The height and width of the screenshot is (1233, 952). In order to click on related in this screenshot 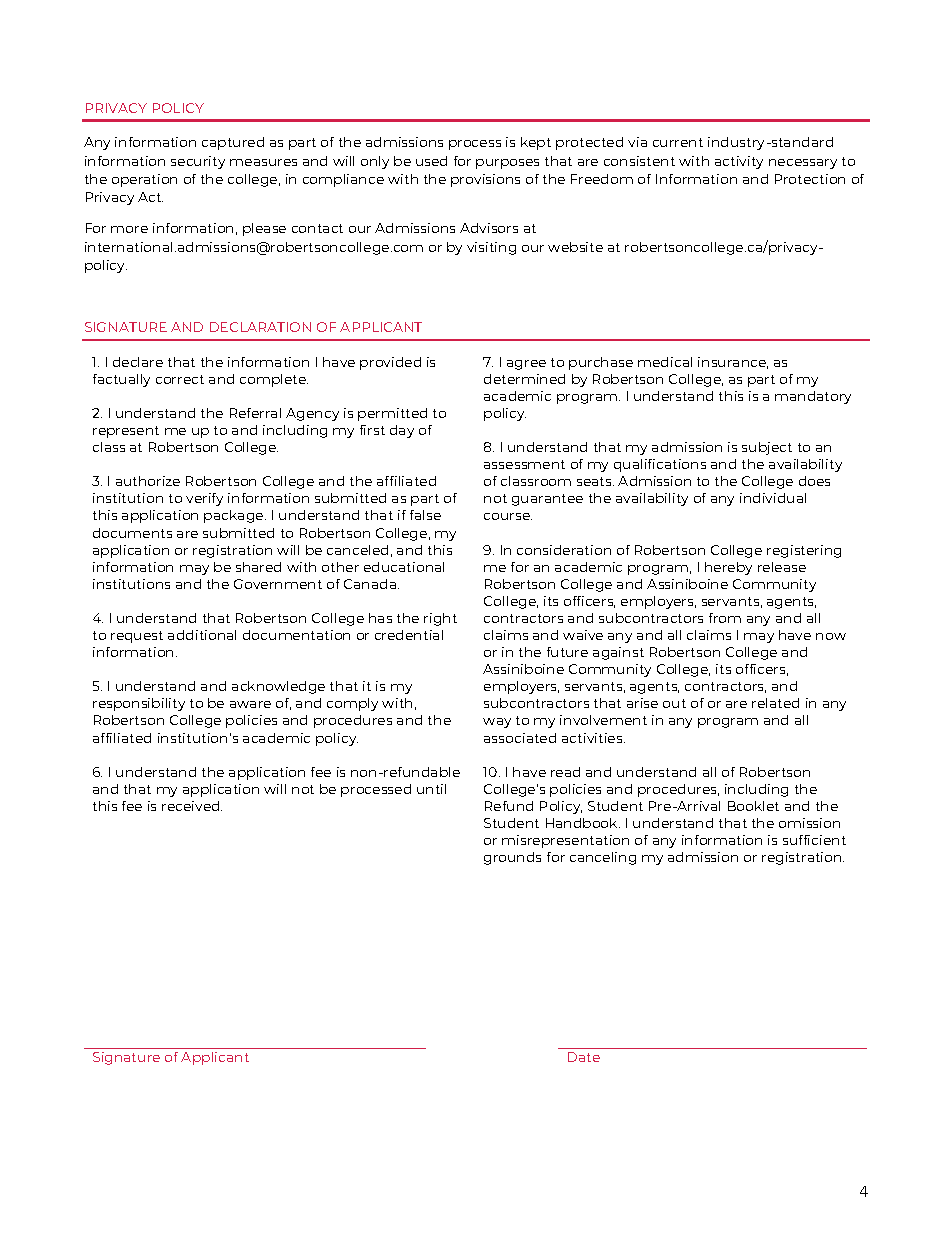, I will do `click(775, 703)`.
